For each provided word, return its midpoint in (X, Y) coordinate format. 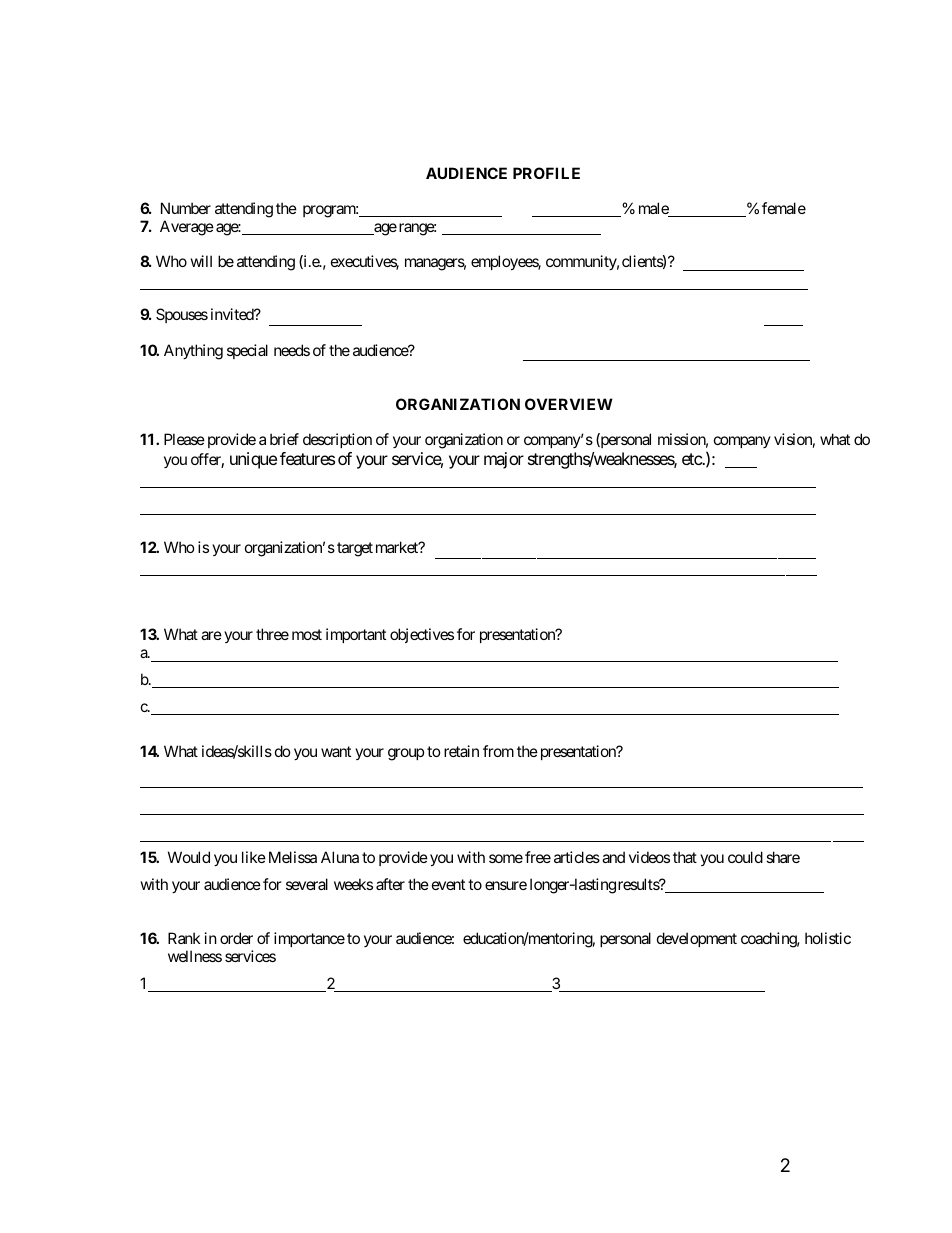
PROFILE (546, 173)
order (236, 938)
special (247, 351)
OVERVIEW (569, 404)
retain (461, 751)
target (355, 549)
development (697, 939)
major (504, 460)
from (498, 751)
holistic (828, 938)
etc (692, 459)
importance (309, 939)
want (336, 751)
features (307, 458)
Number (186, 208)
